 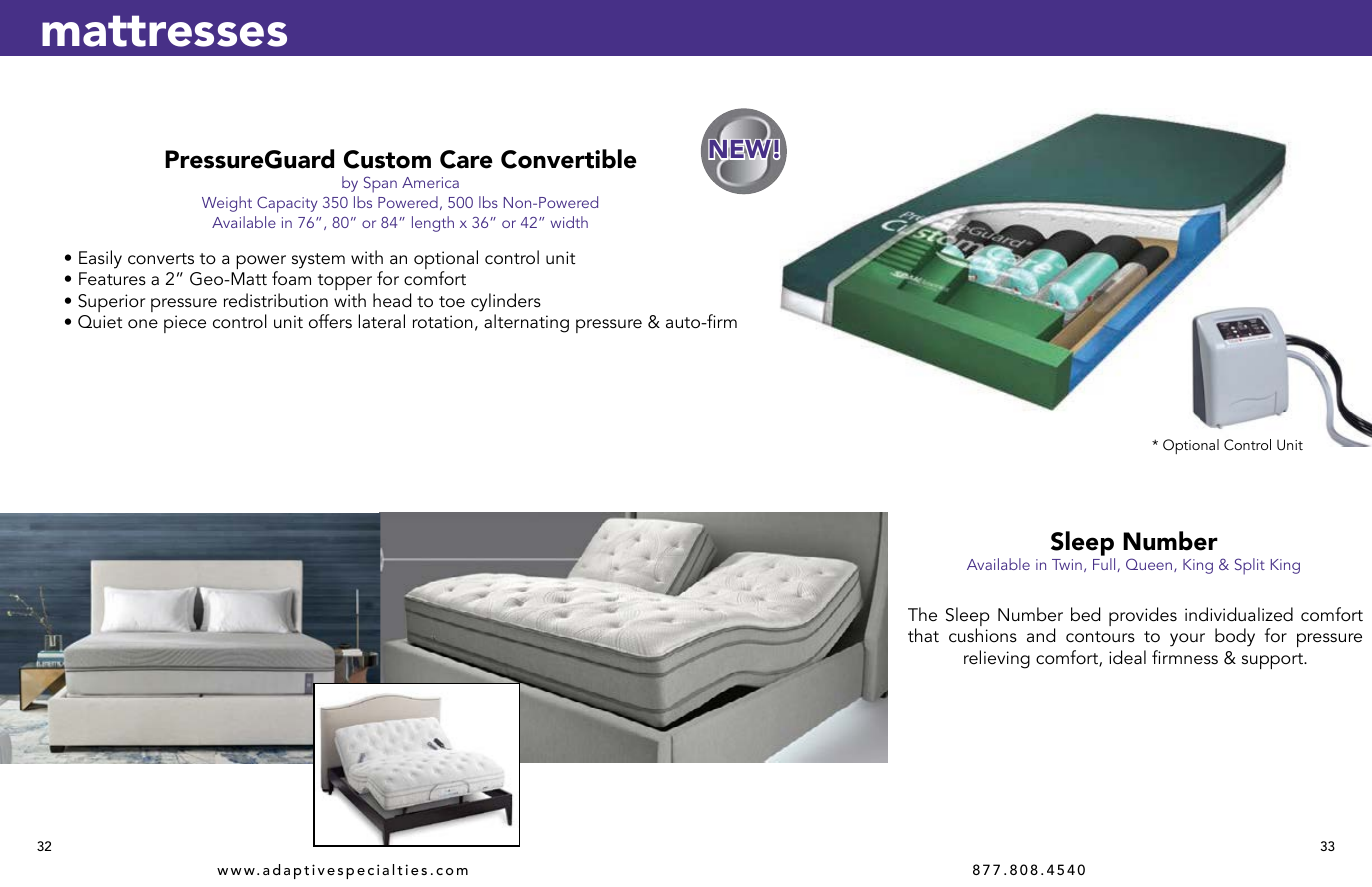 What do you see at coordinates (526, 323) in the screenshot?
I see `alternating` at bounding box center [526, 323].
